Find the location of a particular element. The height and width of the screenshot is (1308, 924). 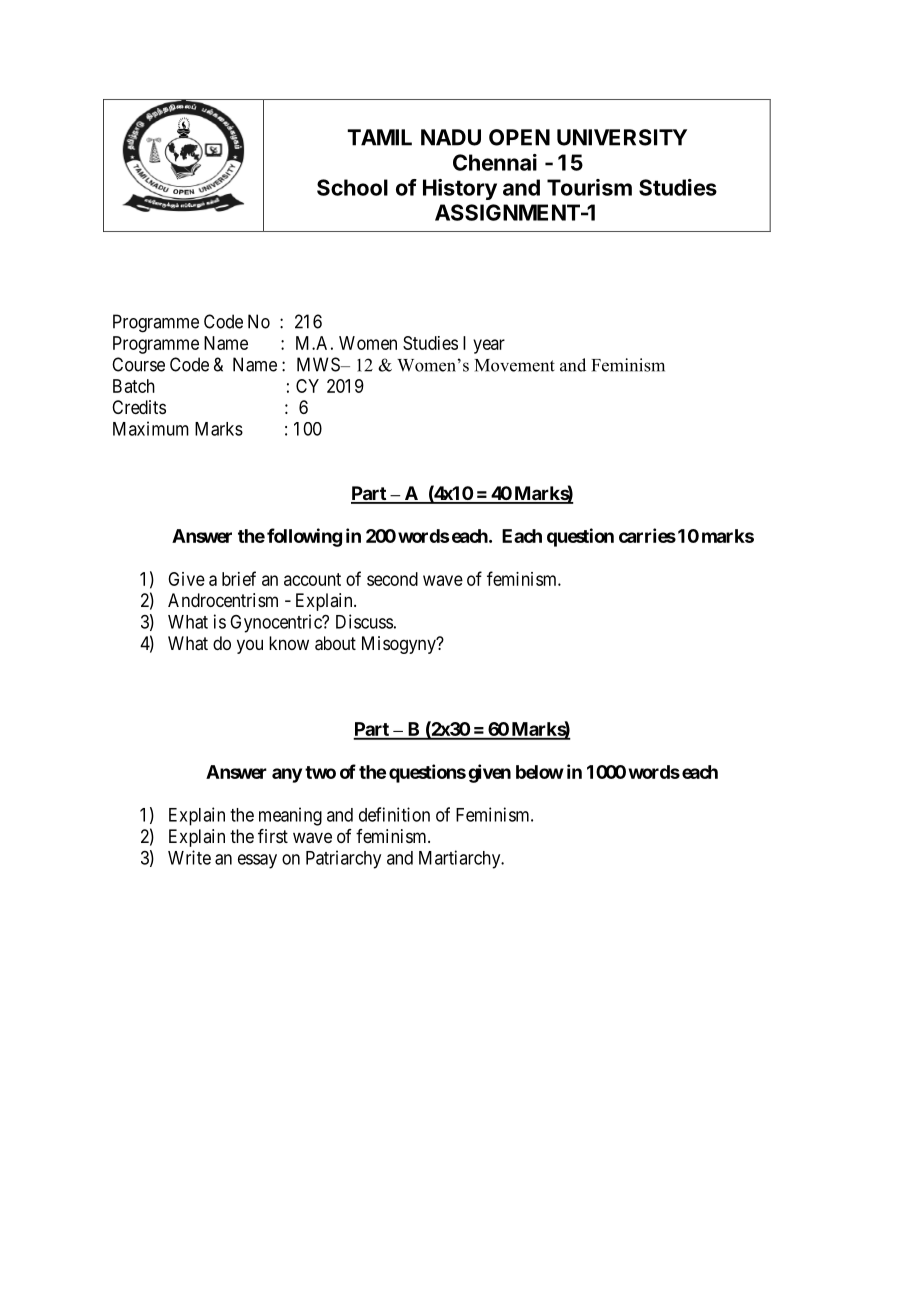

year is located at coordinates (489, 346).
